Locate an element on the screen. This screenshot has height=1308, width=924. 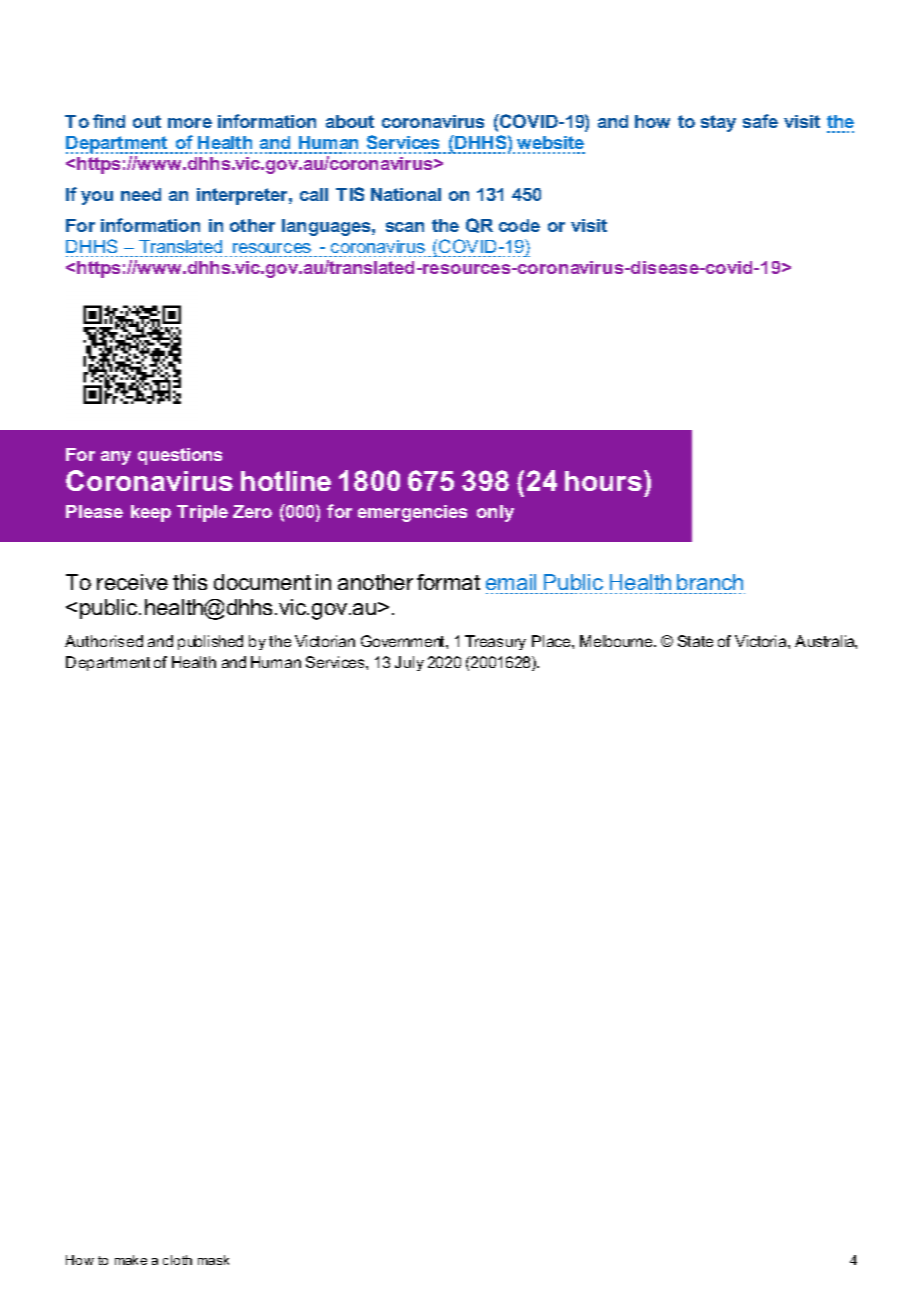
cloth is located at coordinates (177, 1260).
